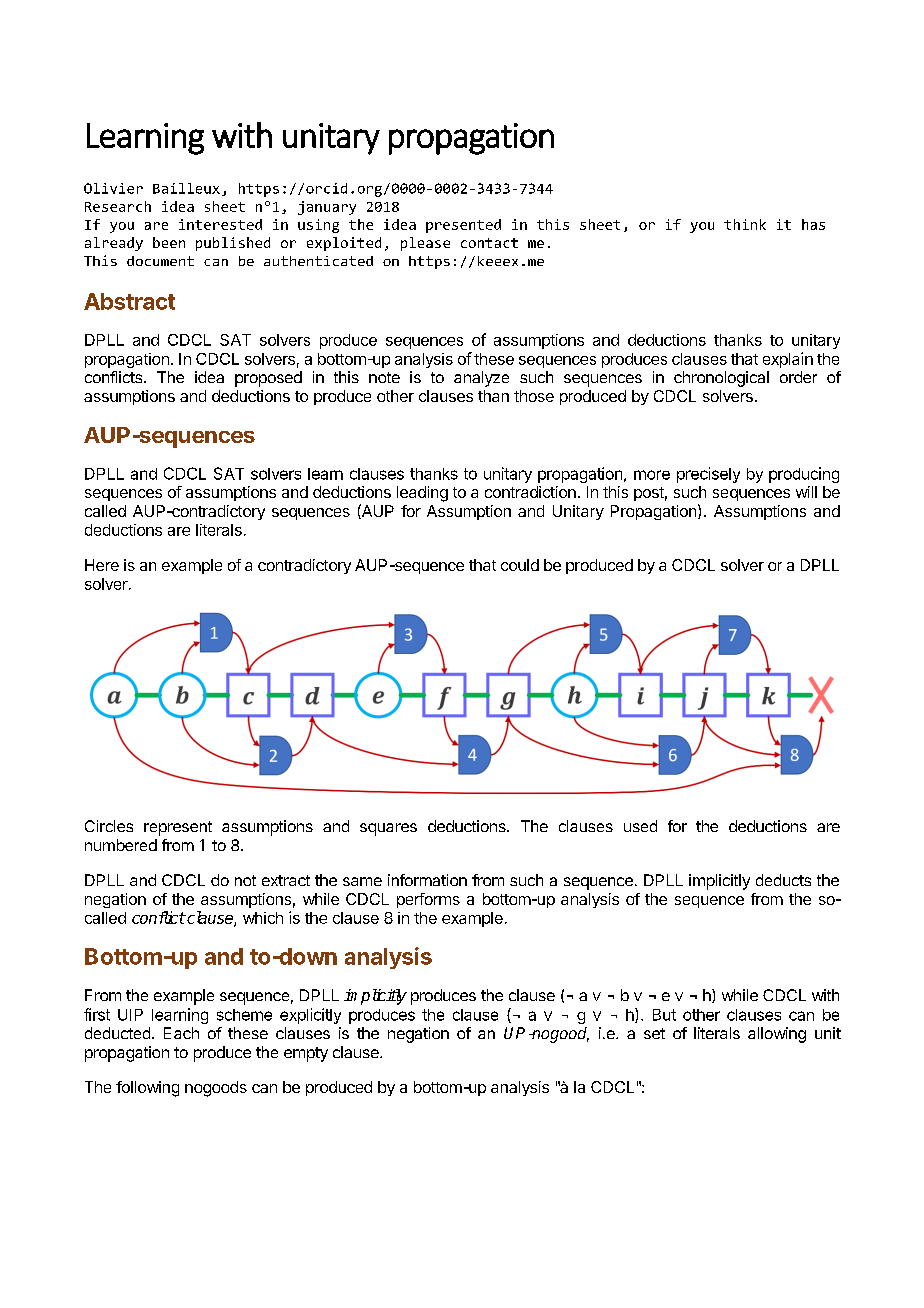 Image resolution: width=924 pixels, height=1308 pixels. What do you see at coordinates (102, 565) in the screenshot?
I see `Here` at bounding box center [102, 565].
